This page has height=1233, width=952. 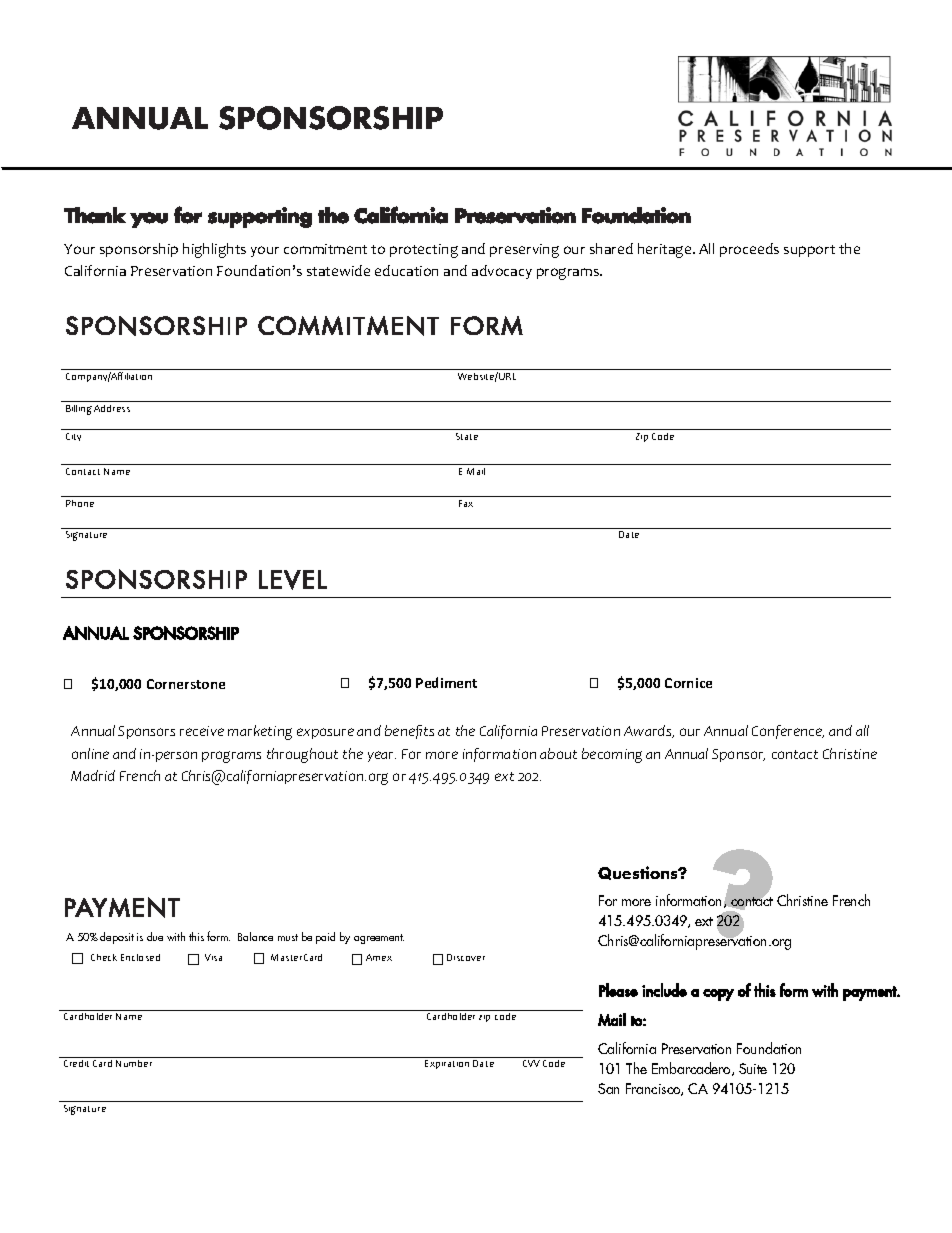 What do you see at coordinates (406, 270) in the page?
I see `education` at bounding box center [406, 270].
